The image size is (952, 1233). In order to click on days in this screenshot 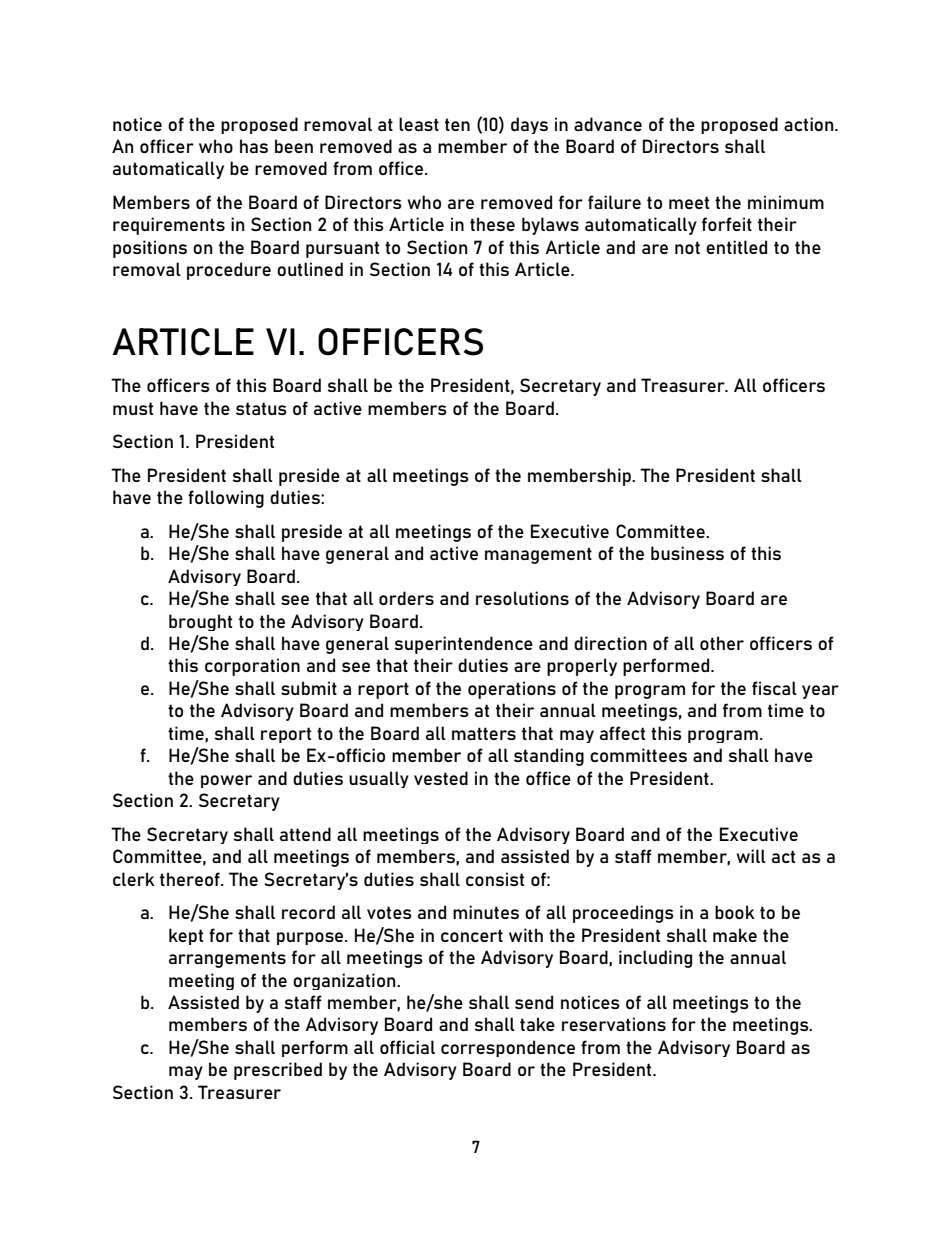, I will do `click(529, 125)`.
